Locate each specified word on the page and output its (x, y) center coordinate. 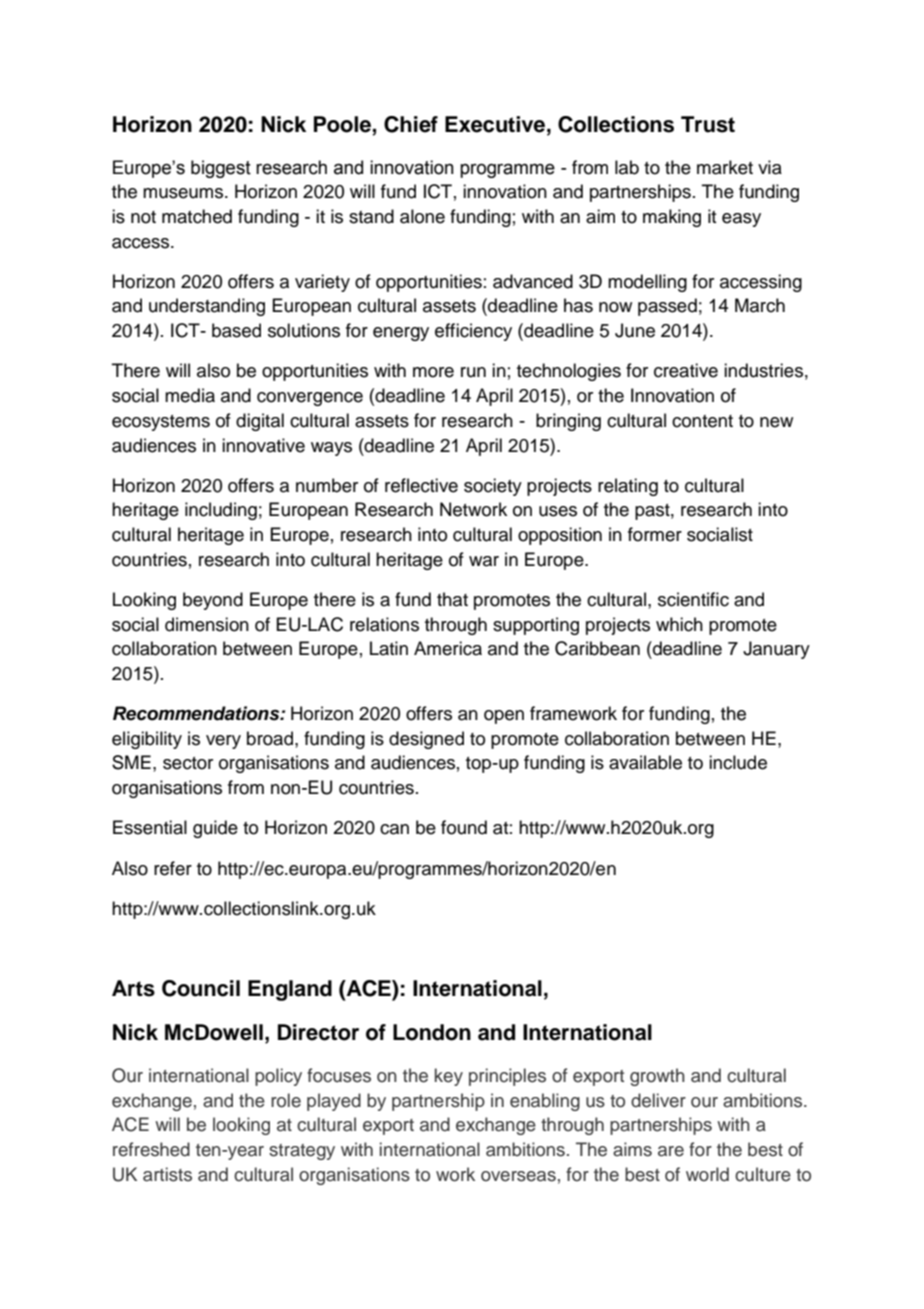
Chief (411, 124)
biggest (221, 169)
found (464, 827)
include (738, 762)
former (655, 534)
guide (215, 829)
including (221, 511)
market (725, 167)
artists (167, 1174)
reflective (421, 485)
